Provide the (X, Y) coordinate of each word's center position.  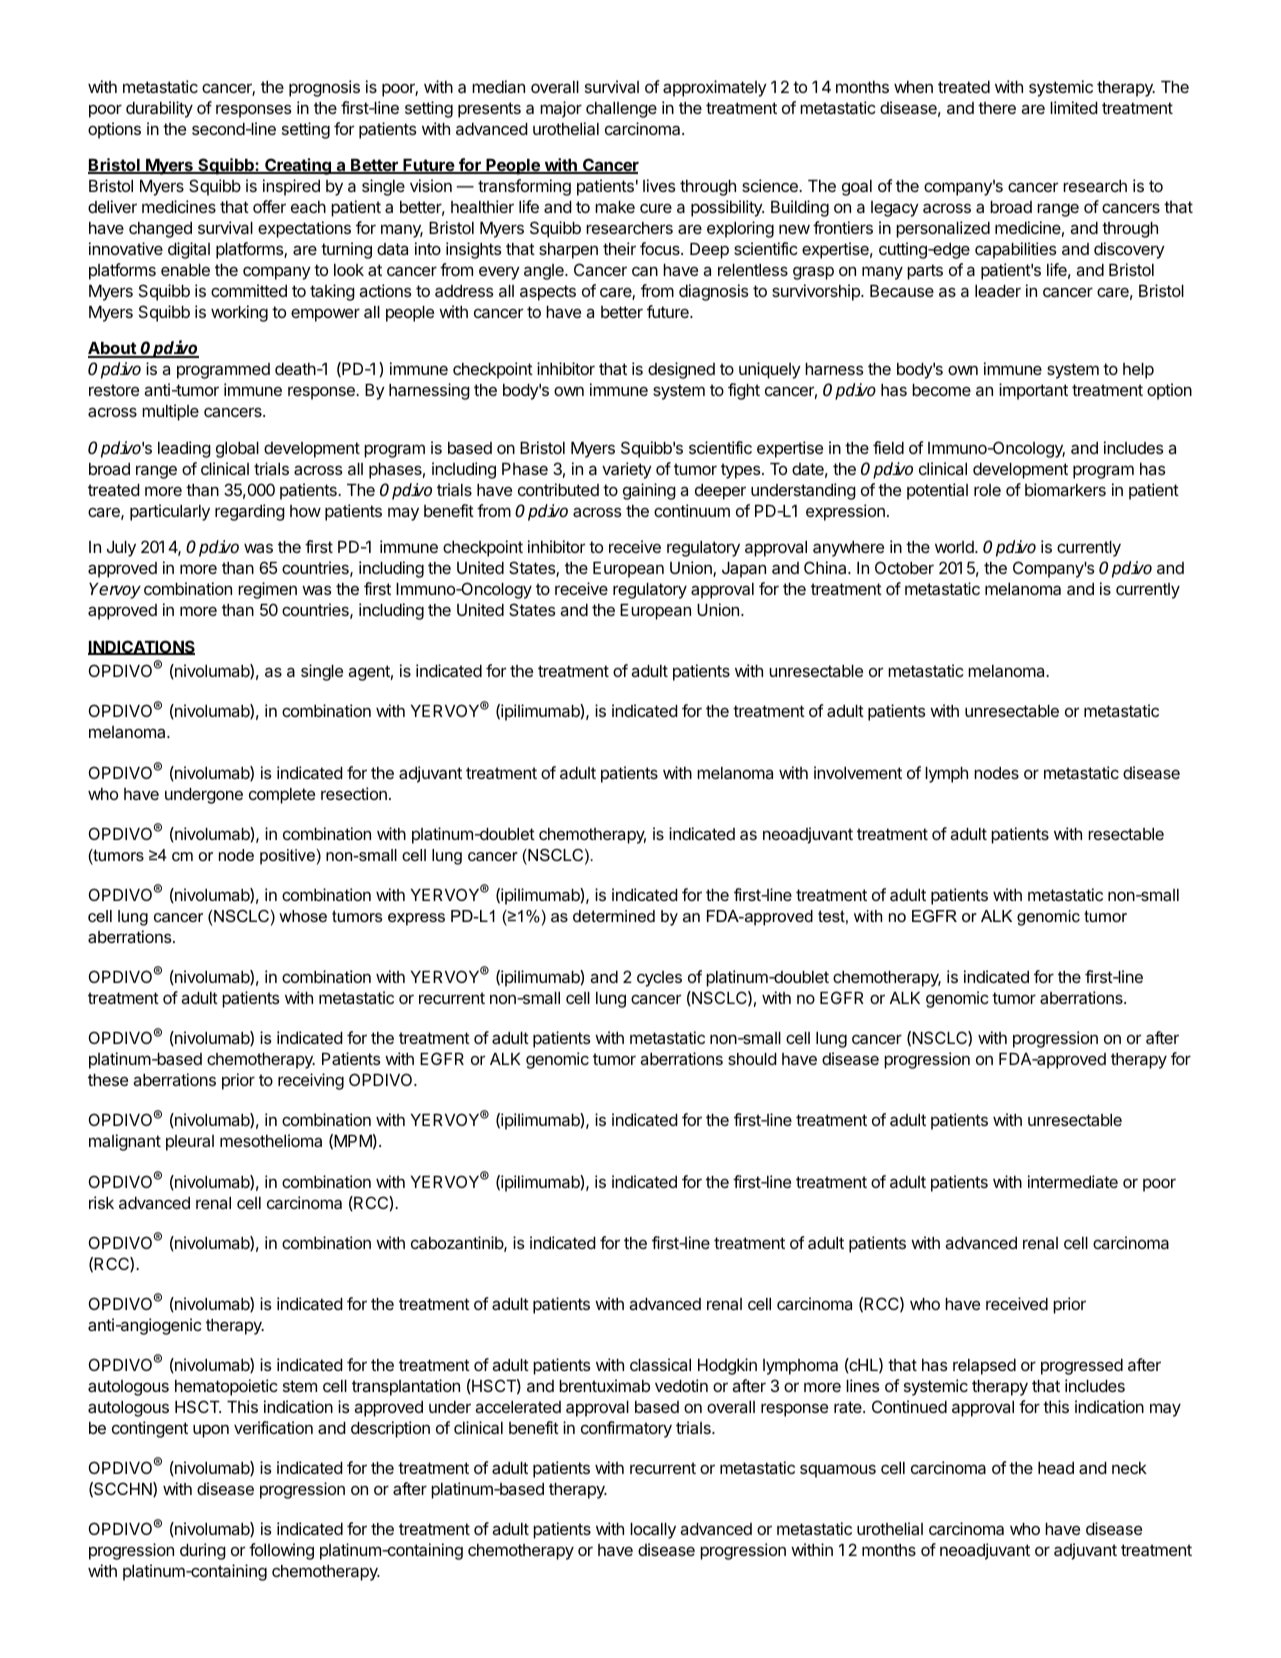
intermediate (1073, 1181)
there (997, 108)
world (955, 547)
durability (159, 109)
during (203, 1551)
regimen (267, 590)
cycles (659, 979)
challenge (621, 110)
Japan (744, 570)
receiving (311, 1081)
